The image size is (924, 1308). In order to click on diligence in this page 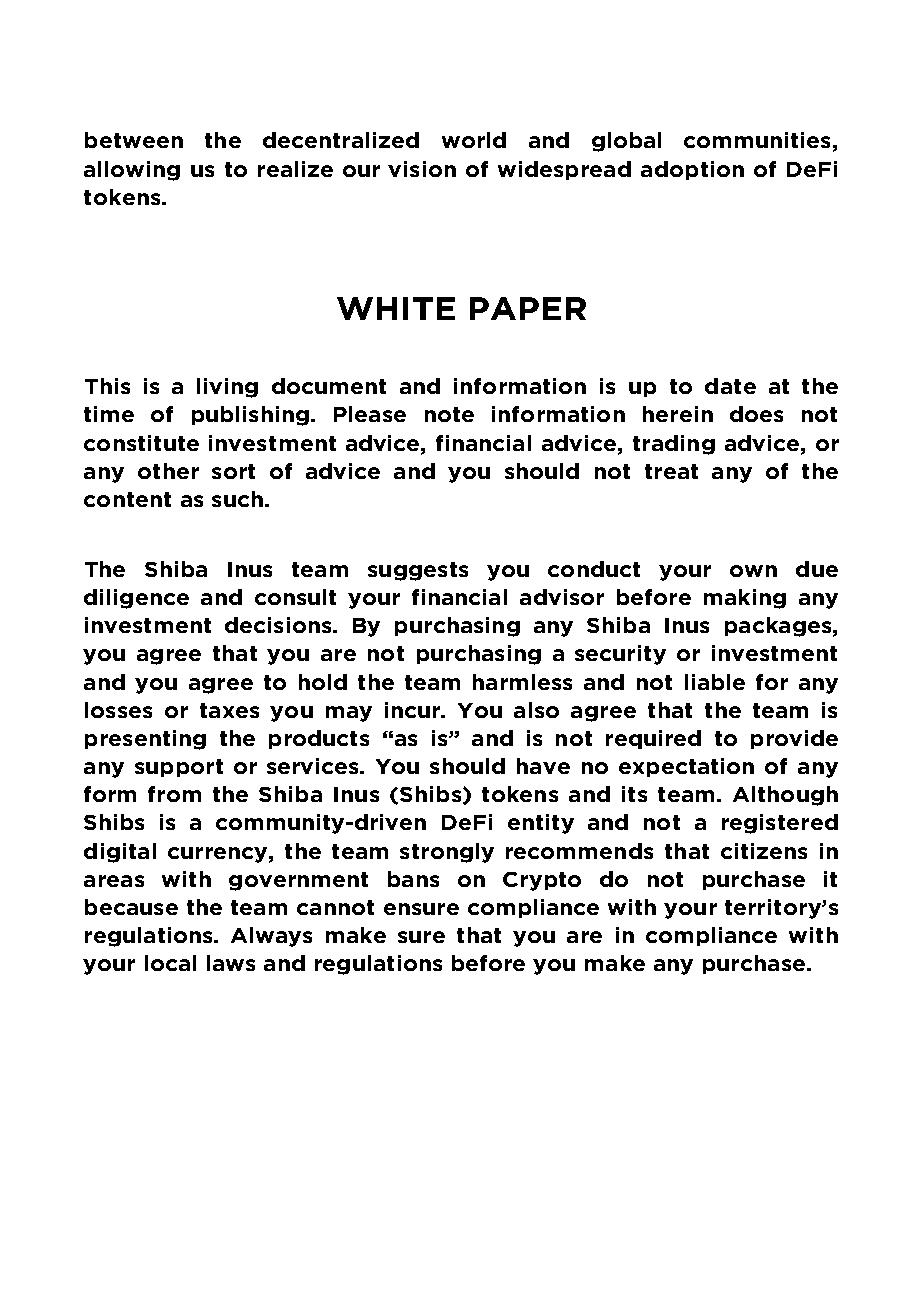, I will do `click(136, 599)`.
